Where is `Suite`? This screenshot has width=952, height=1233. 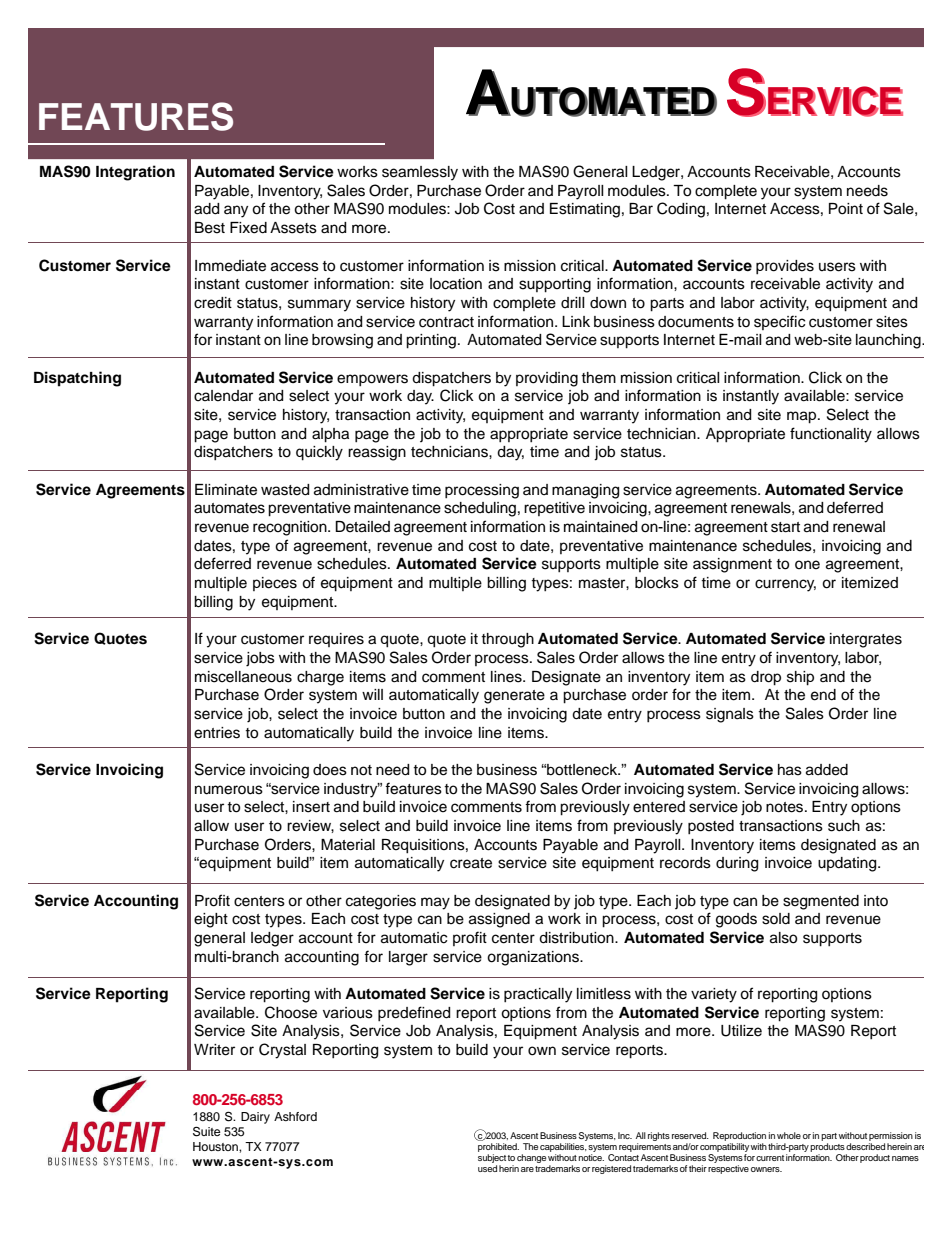
Suite is located at coordinates (207, 1131).
